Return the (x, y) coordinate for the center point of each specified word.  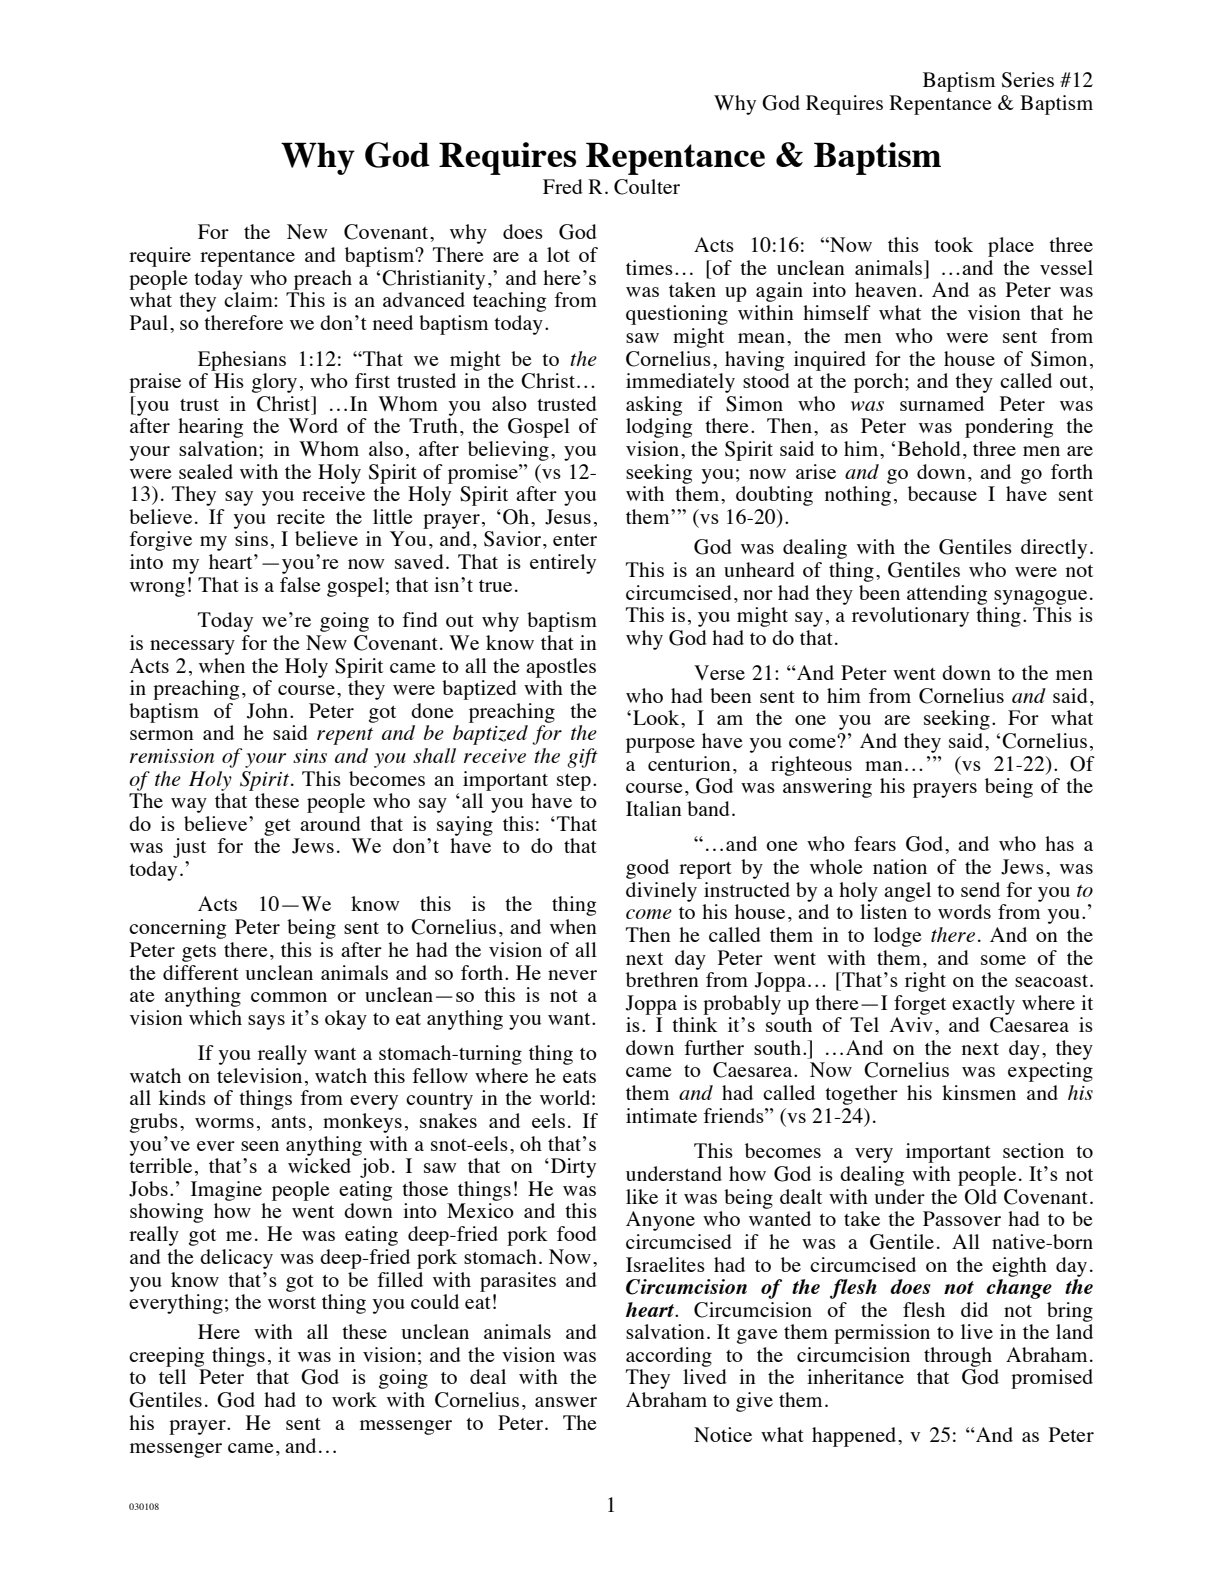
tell (172, 1376)
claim (249, 299)
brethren (662, 979)
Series (1028, 80)
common (289, 997)
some (1003, 960)
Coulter (647, 187)
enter (575, 540)
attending (947, 595)
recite (301, 516)
